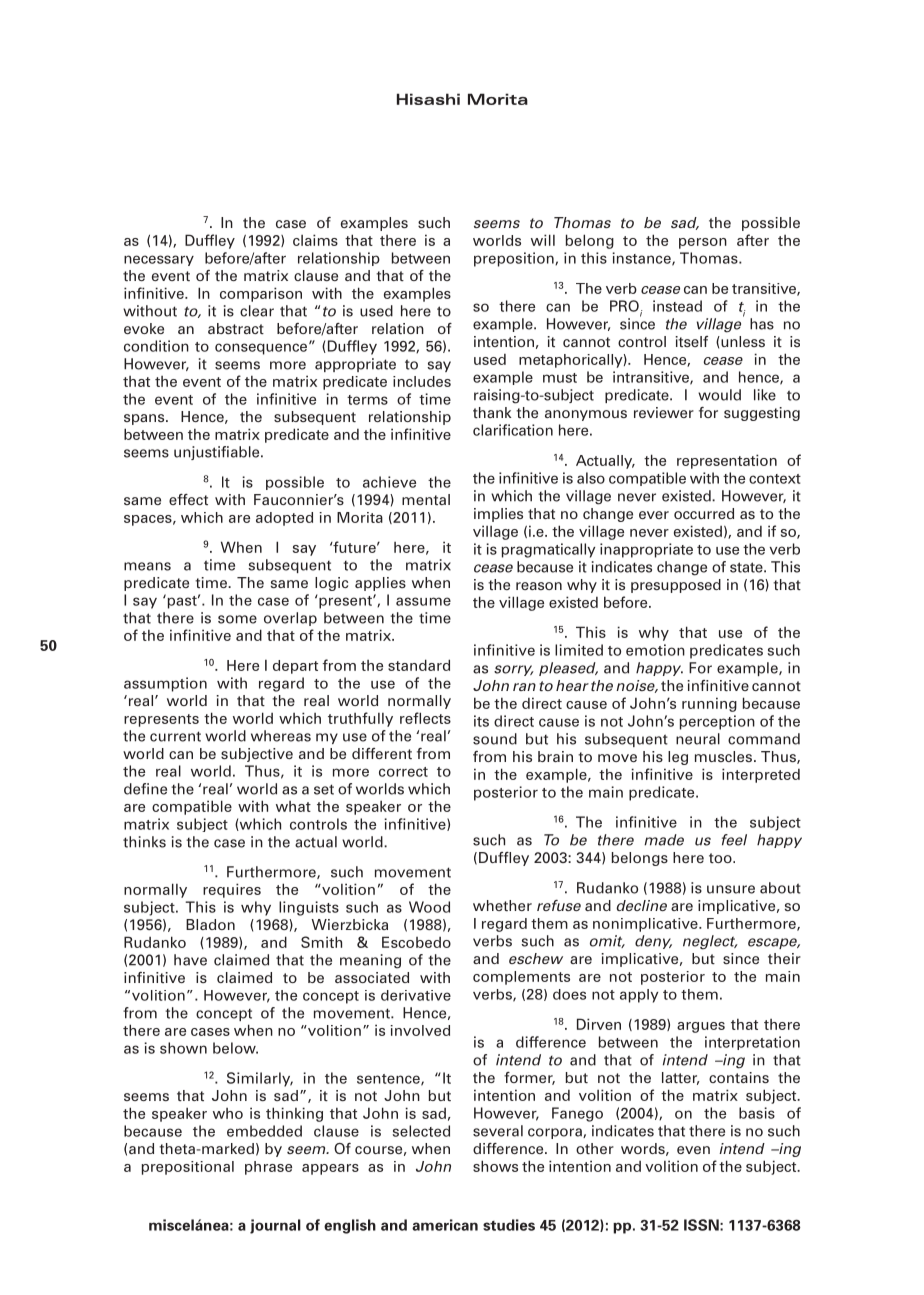  What do you see at coordinates (428, 99) in the screenshot?
I see `Hisashi` at bounding box center [428, 99].
